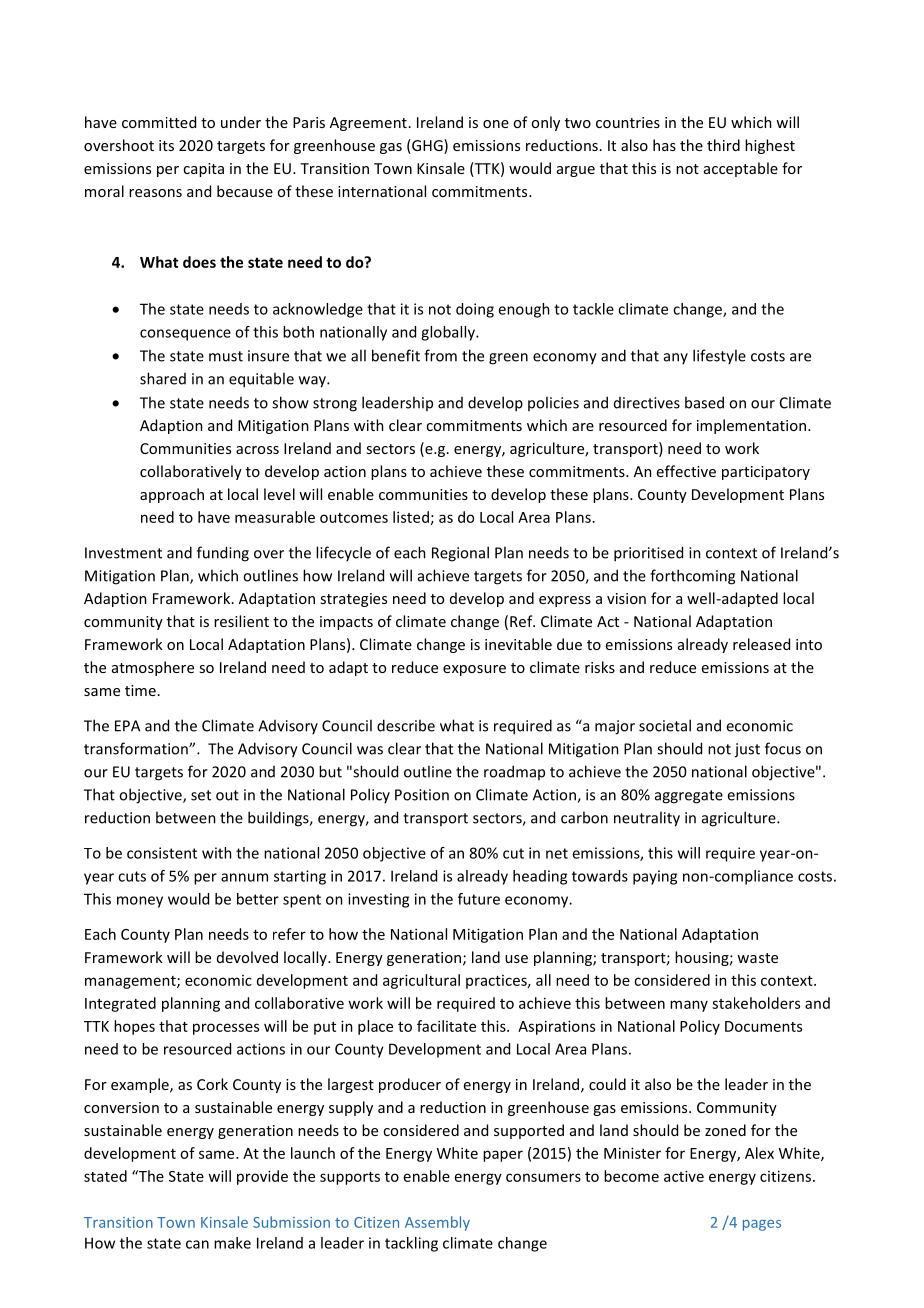 The height and width of the page is (1308, 924). I want to click on capita, so click(203, 170).
